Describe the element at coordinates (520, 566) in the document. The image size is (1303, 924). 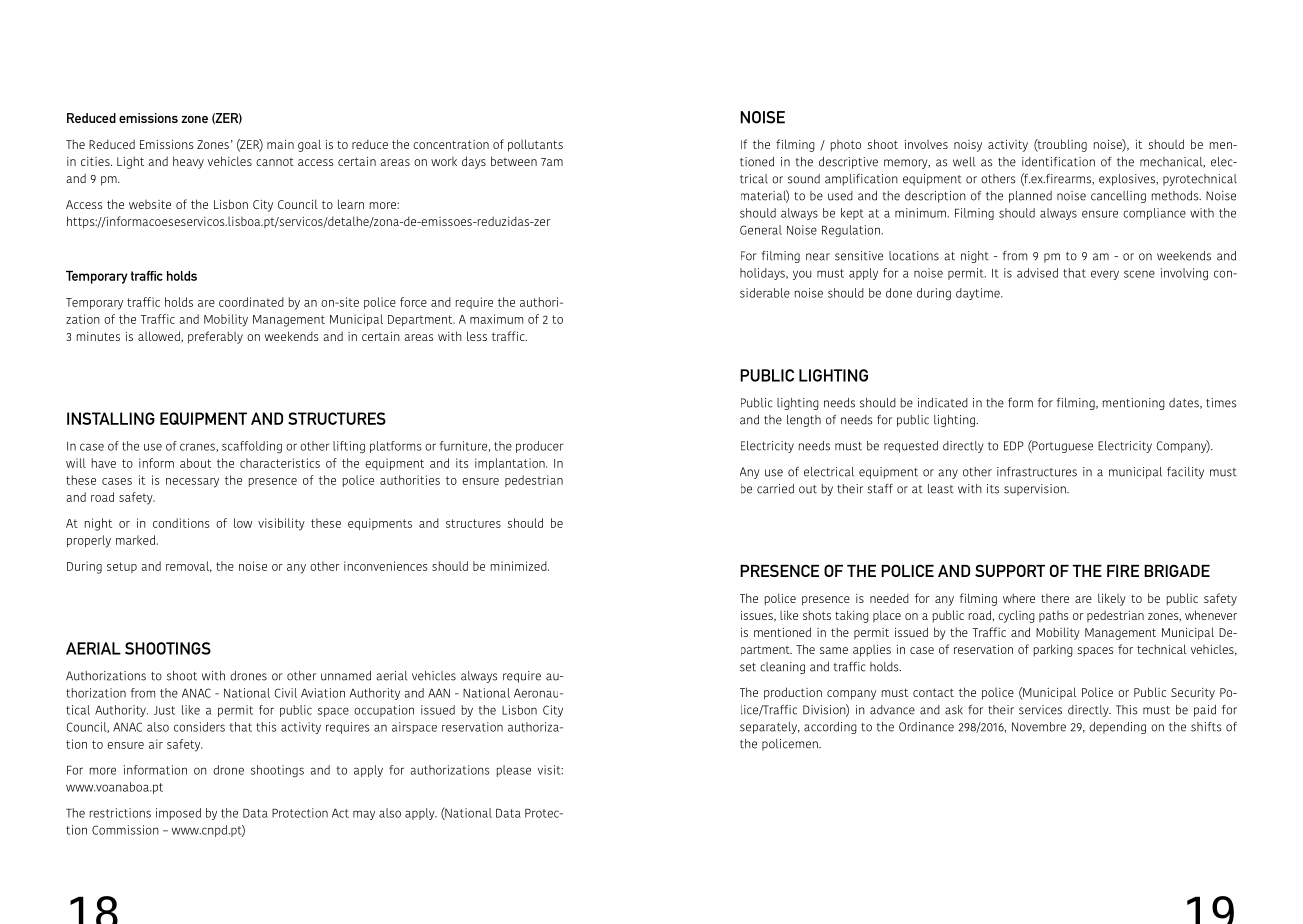
I see `minimized` at that location.
